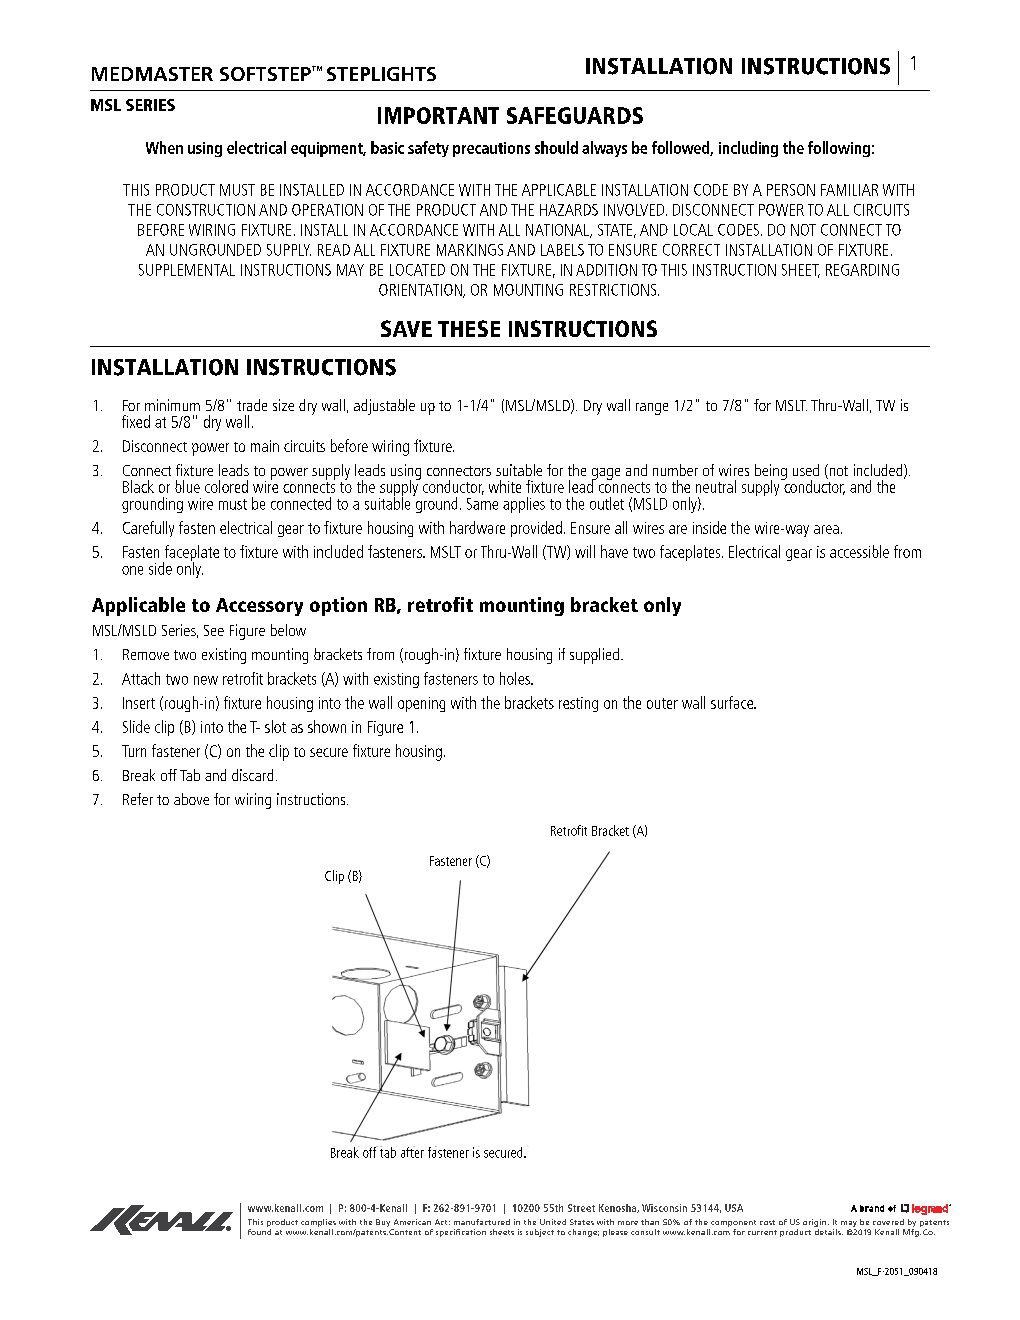 This screenshot has height=1320, width=1020. What do you see at coordinates (191, 799) in the screenshot?
I see `above` at bounding box center [191, 799].
